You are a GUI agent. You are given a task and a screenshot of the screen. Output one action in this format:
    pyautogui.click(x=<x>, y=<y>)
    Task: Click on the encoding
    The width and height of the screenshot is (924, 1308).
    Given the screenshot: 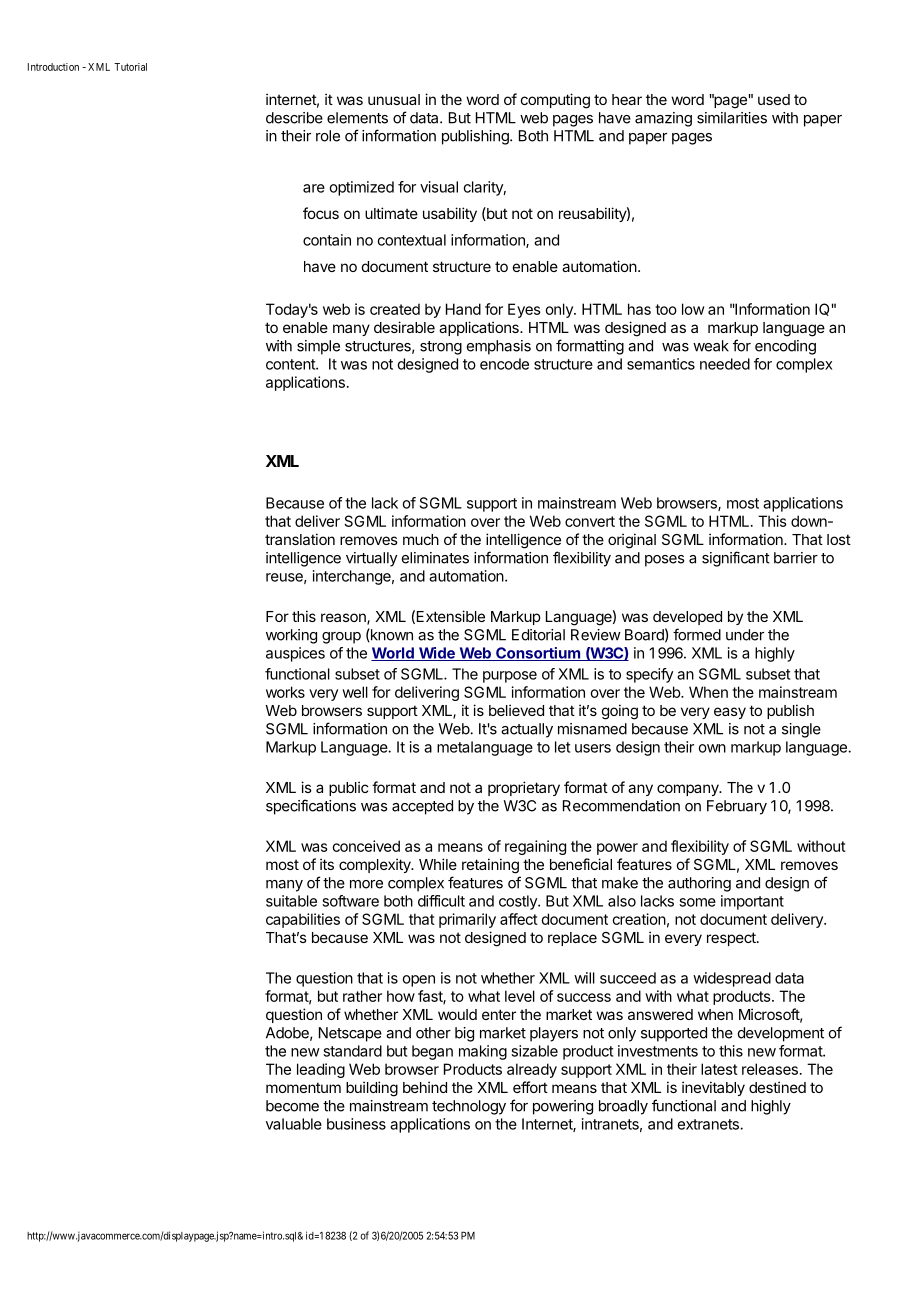 What is the action you would take?
    pyautogui.click(x=785, y=347)
